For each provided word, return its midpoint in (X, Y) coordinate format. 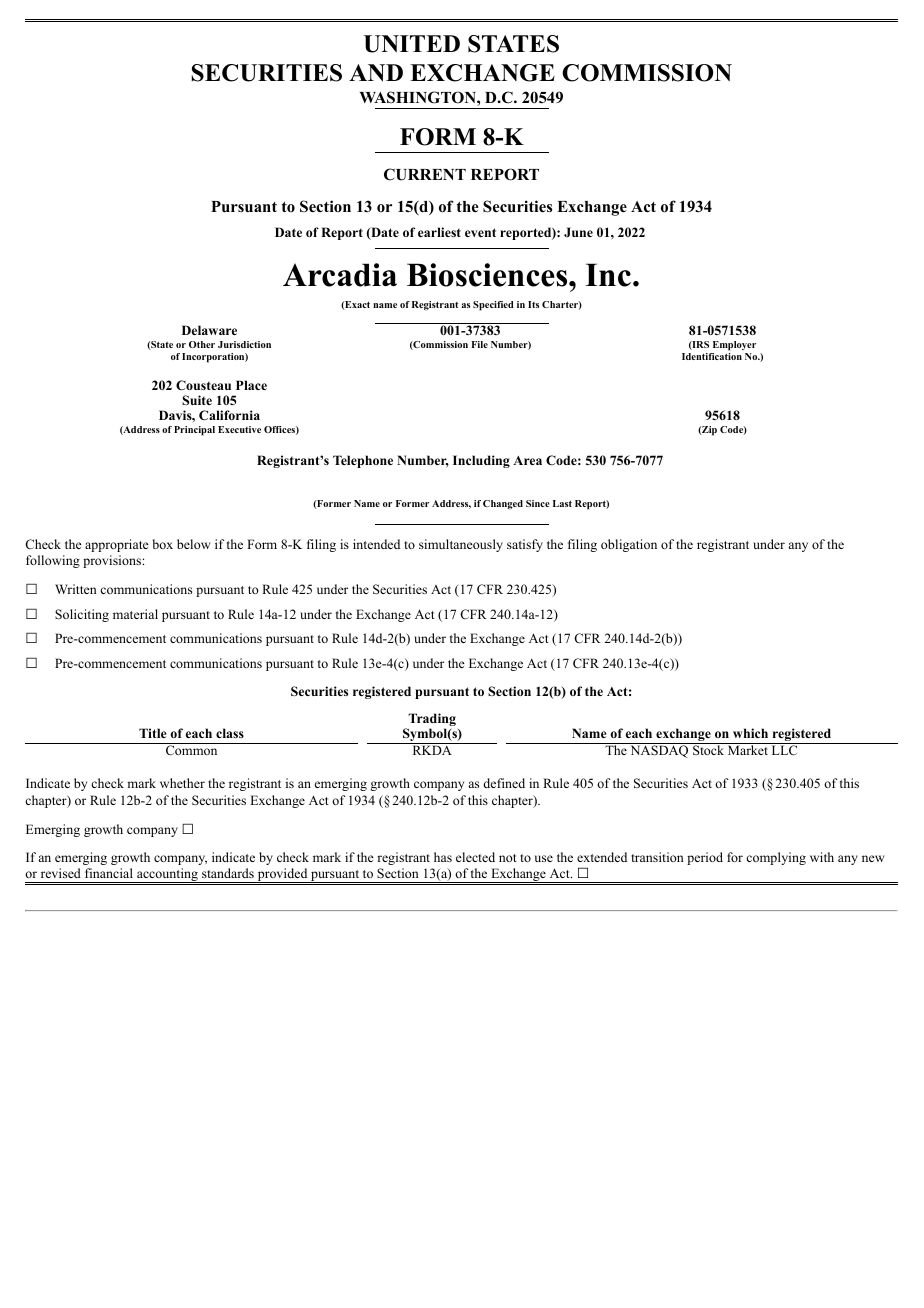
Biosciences (487, 275)
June (578, 232)
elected (475, 857)
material (135, 614)
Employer (734, 346)
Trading (431, 721)
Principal (194, 431)
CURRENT (425, 174)
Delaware (209, 330)
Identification (712, 355)
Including (481, 461)
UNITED (412, 44)
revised (61, 873)
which (750, 733)
